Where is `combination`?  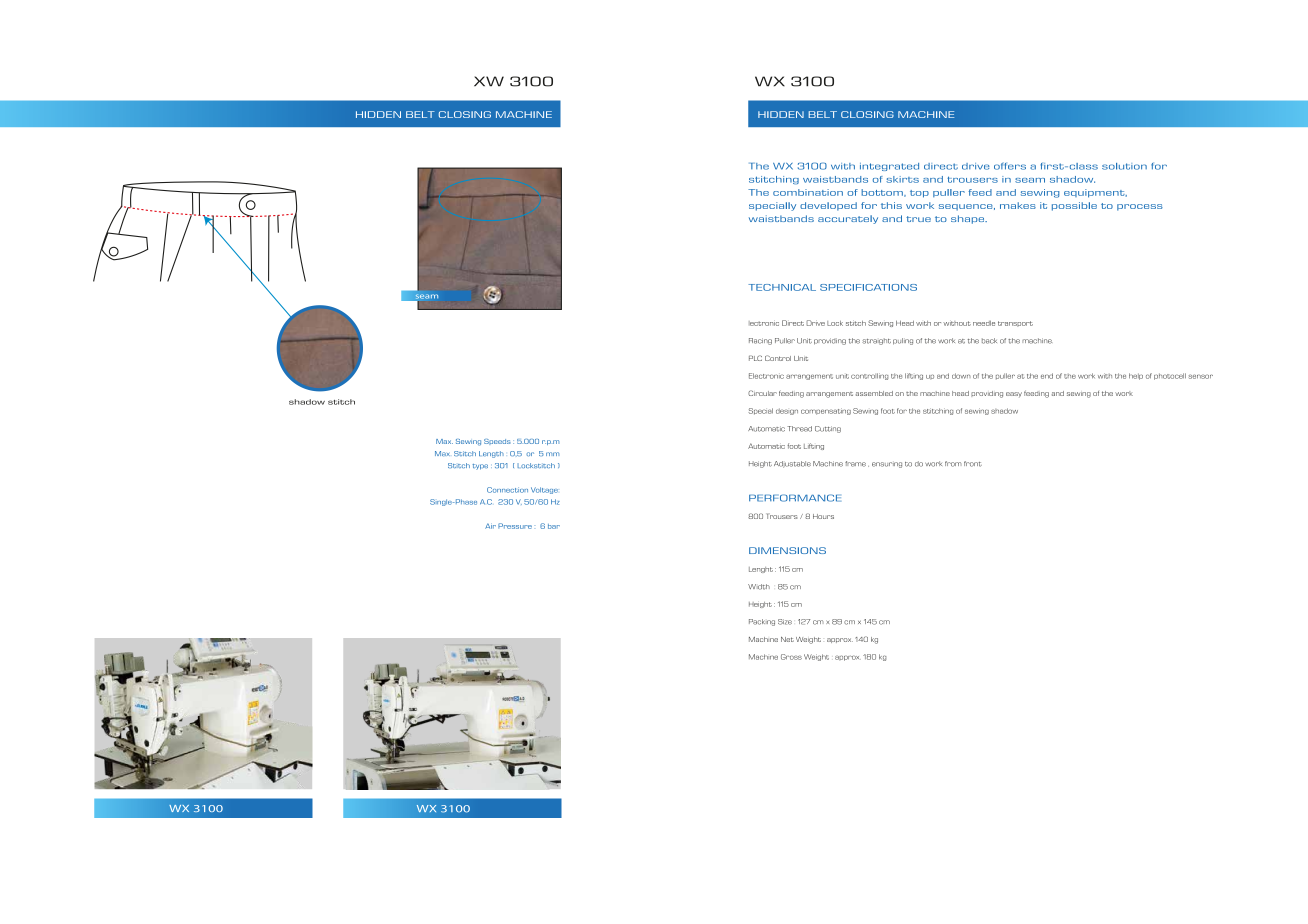
combination is located at coordinates (808, 192).
